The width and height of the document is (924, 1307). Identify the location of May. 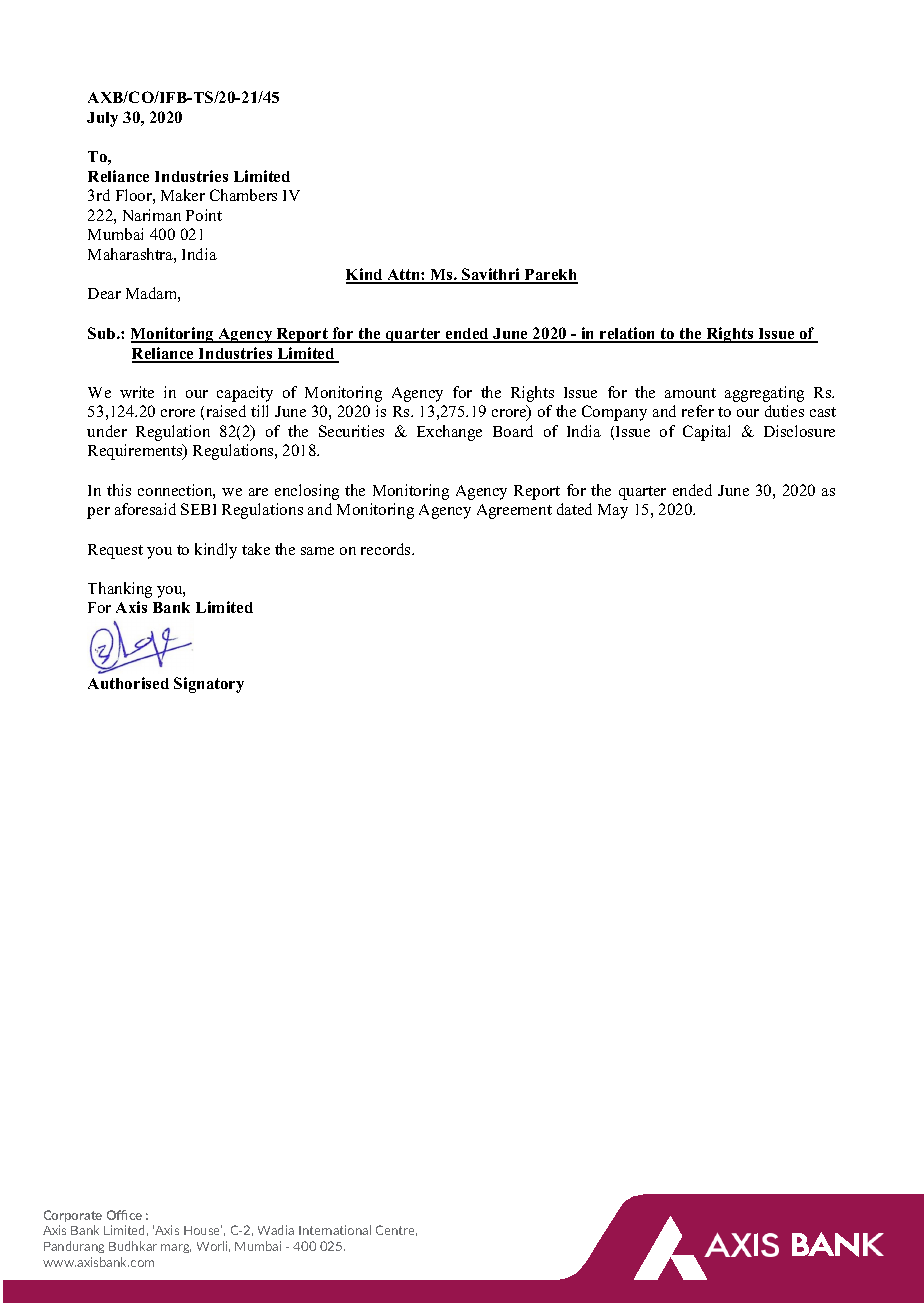
(613, 511).
